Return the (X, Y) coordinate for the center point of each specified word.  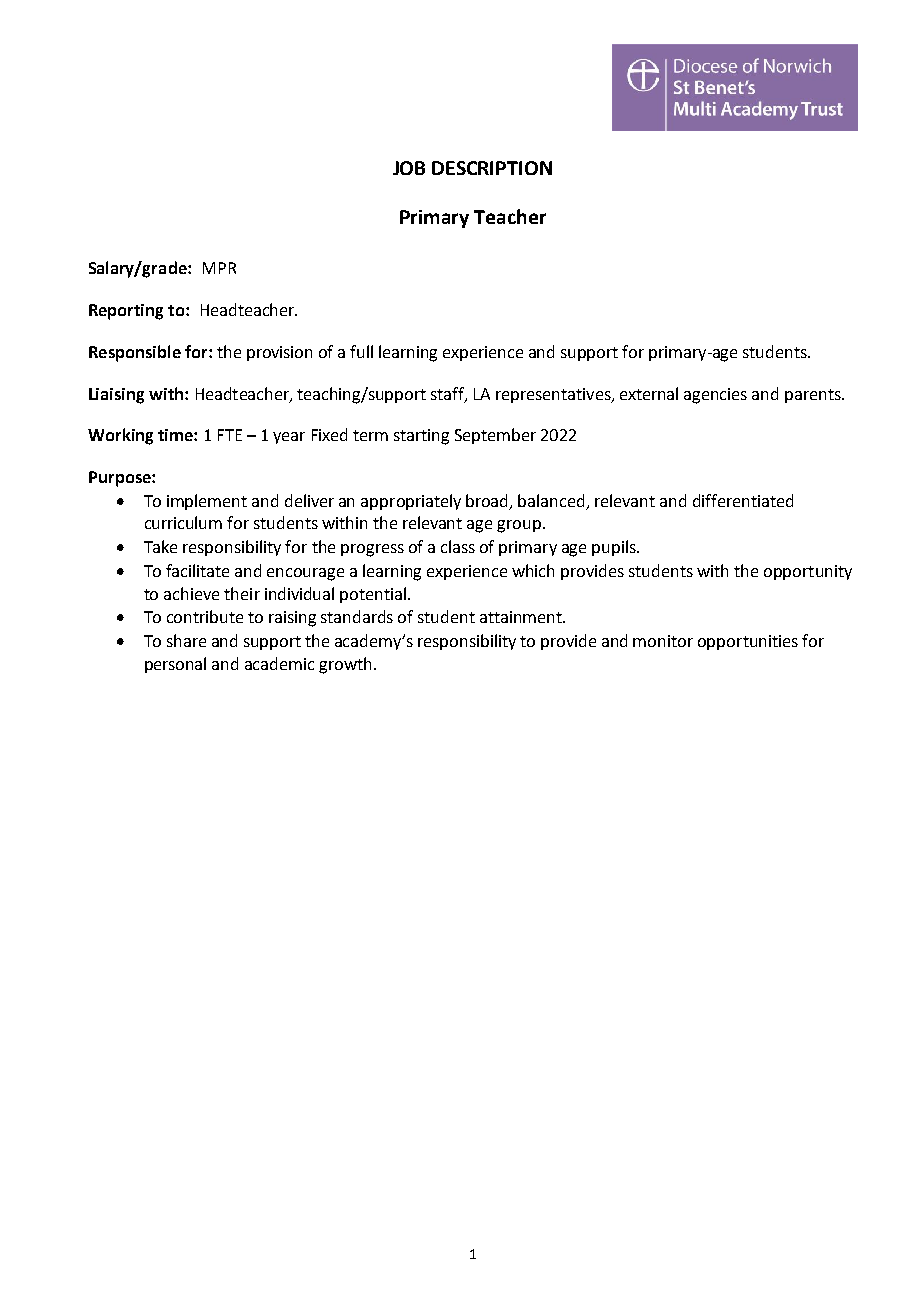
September (495, 436)
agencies (715, 396)
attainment (522, 617)
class (458, 546)
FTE (230, 435)
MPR (219, 268)
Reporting (126, 312)
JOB (409, 168)
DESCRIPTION (492, 168)
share (186, 640)
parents (814, 396)
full (361, 351)
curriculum (183, 522)
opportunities (748, 642)
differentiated (743, 500)
